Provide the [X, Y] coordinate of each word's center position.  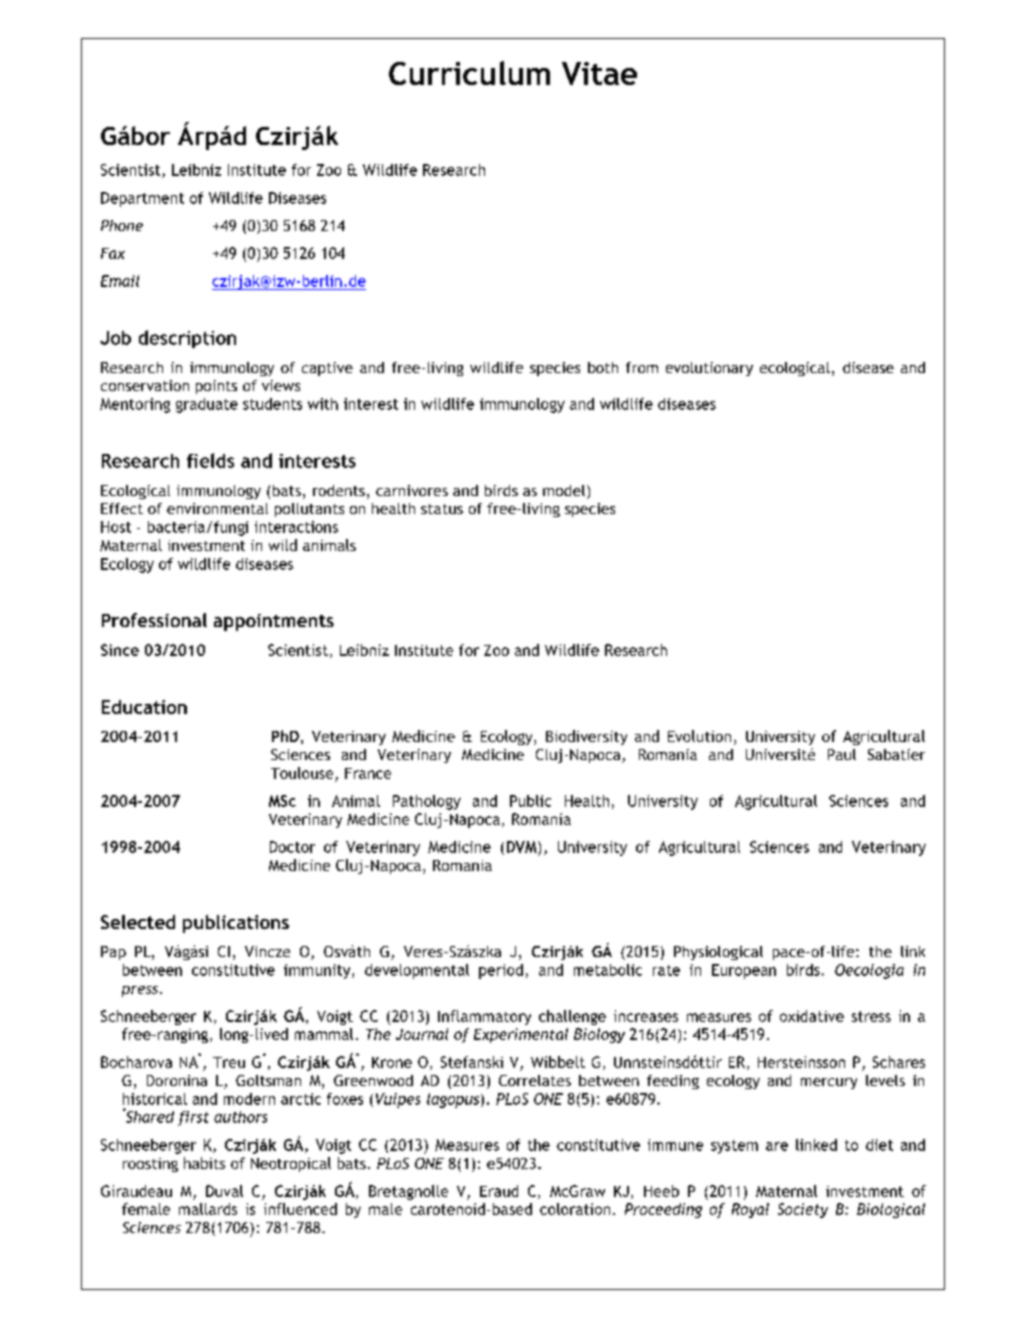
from [642, 367]
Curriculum [469, 73]
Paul [842, 754]
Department [142, 199]
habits [204, 1163]
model [565, 492]
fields [210, 460]
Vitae [599, 73]
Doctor [292, 847]
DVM [523, 847]
